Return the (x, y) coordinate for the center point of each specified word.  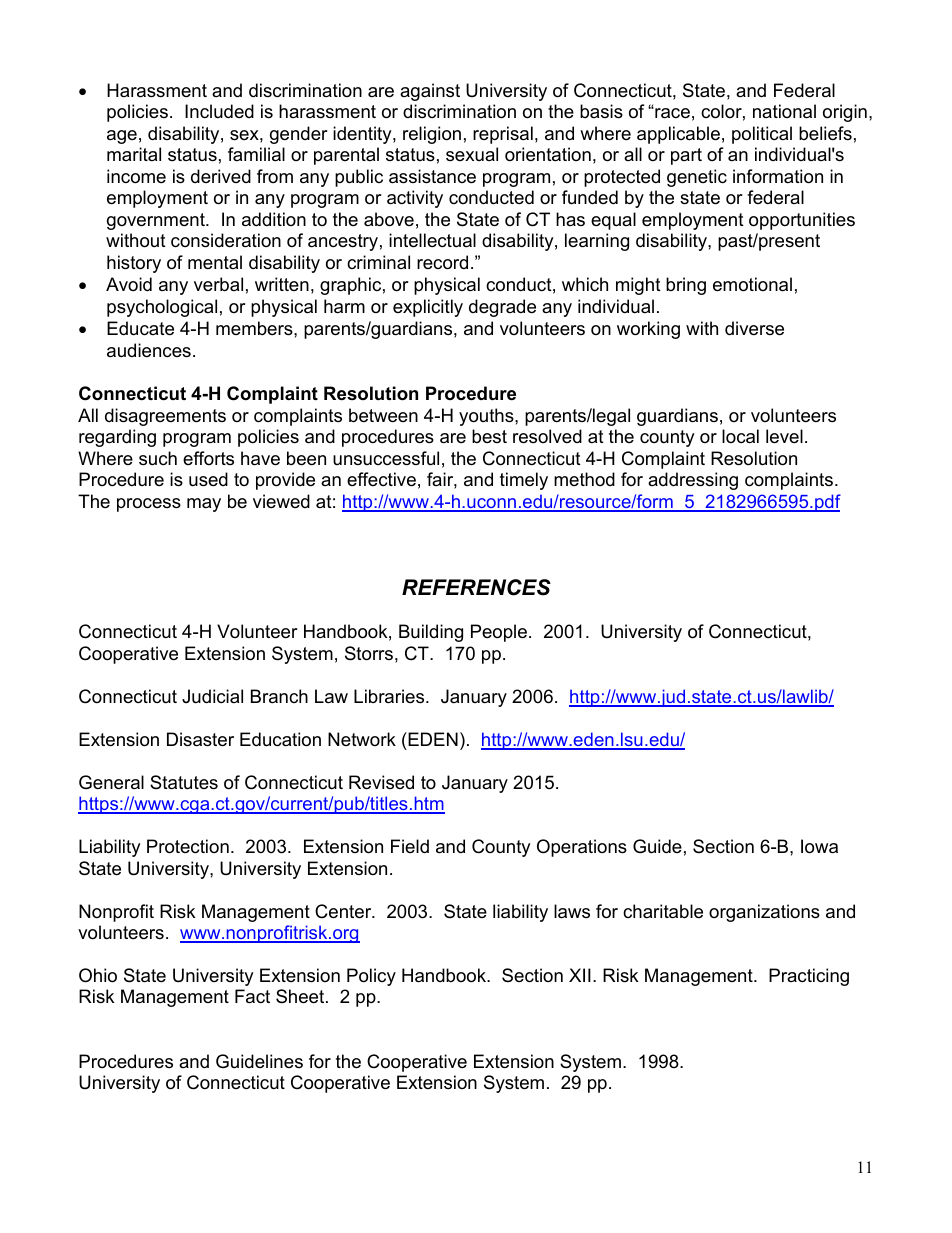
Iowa (819, 846)
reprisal (503, 135)
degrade (502, 308)
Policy (371, 977)
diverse (754, 328)
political (762, 135)
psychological (162, 308)
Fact (252, 996)
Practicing (809, 977)
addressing (693, 481)
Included (219, 111)
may (204, 505)
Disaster (200, 739)
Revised (381, 782)
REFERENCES (476, 587)
